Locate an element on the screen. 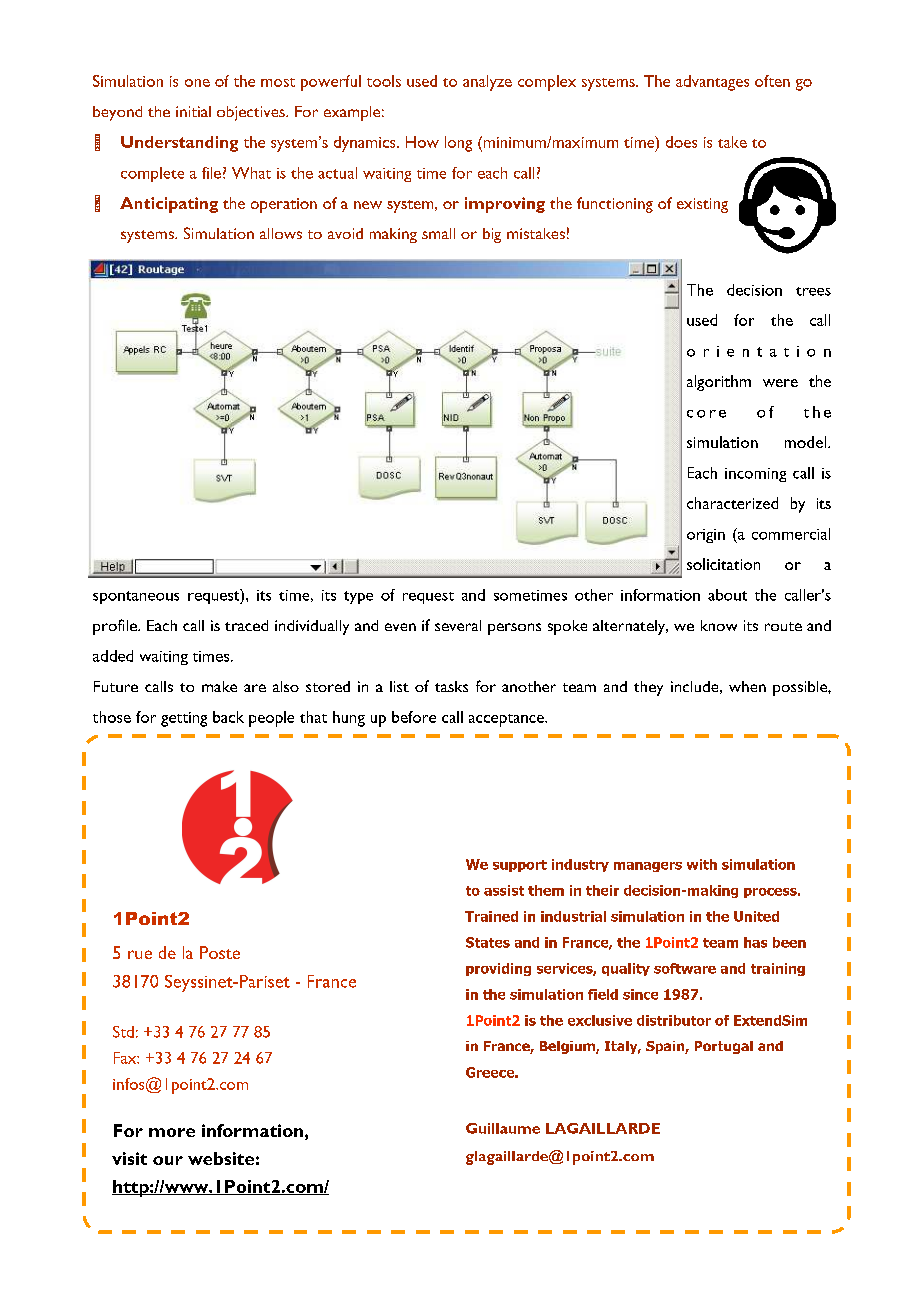  type is located at coordinates (358, 597).
